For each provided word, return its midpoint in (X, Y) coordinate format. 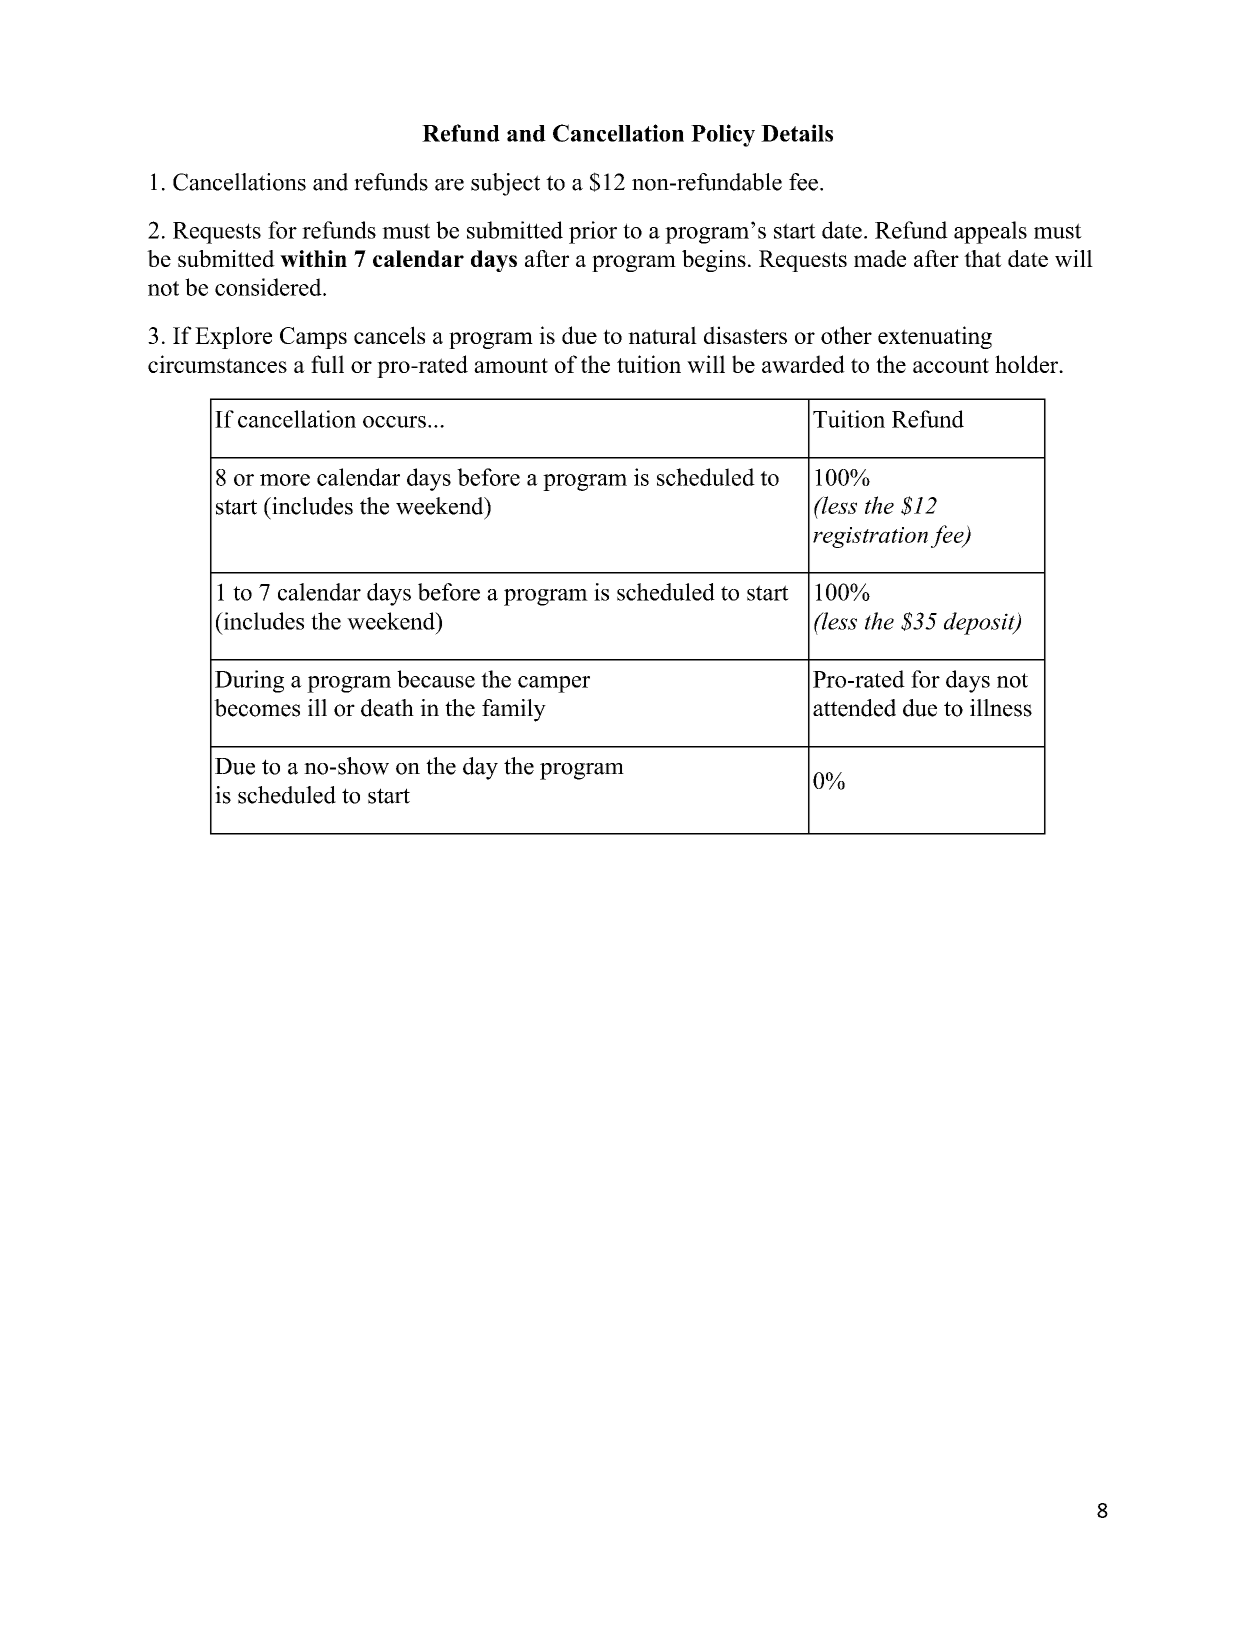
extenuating (935, 337)
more (285, 480)
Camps (313, 338)
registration (870, 537)
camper (554, 684)
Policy (723, 135)
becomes (257, 708)
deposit (980, 623)
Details (797, 133)
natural (662, 335)
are (449, 185)
